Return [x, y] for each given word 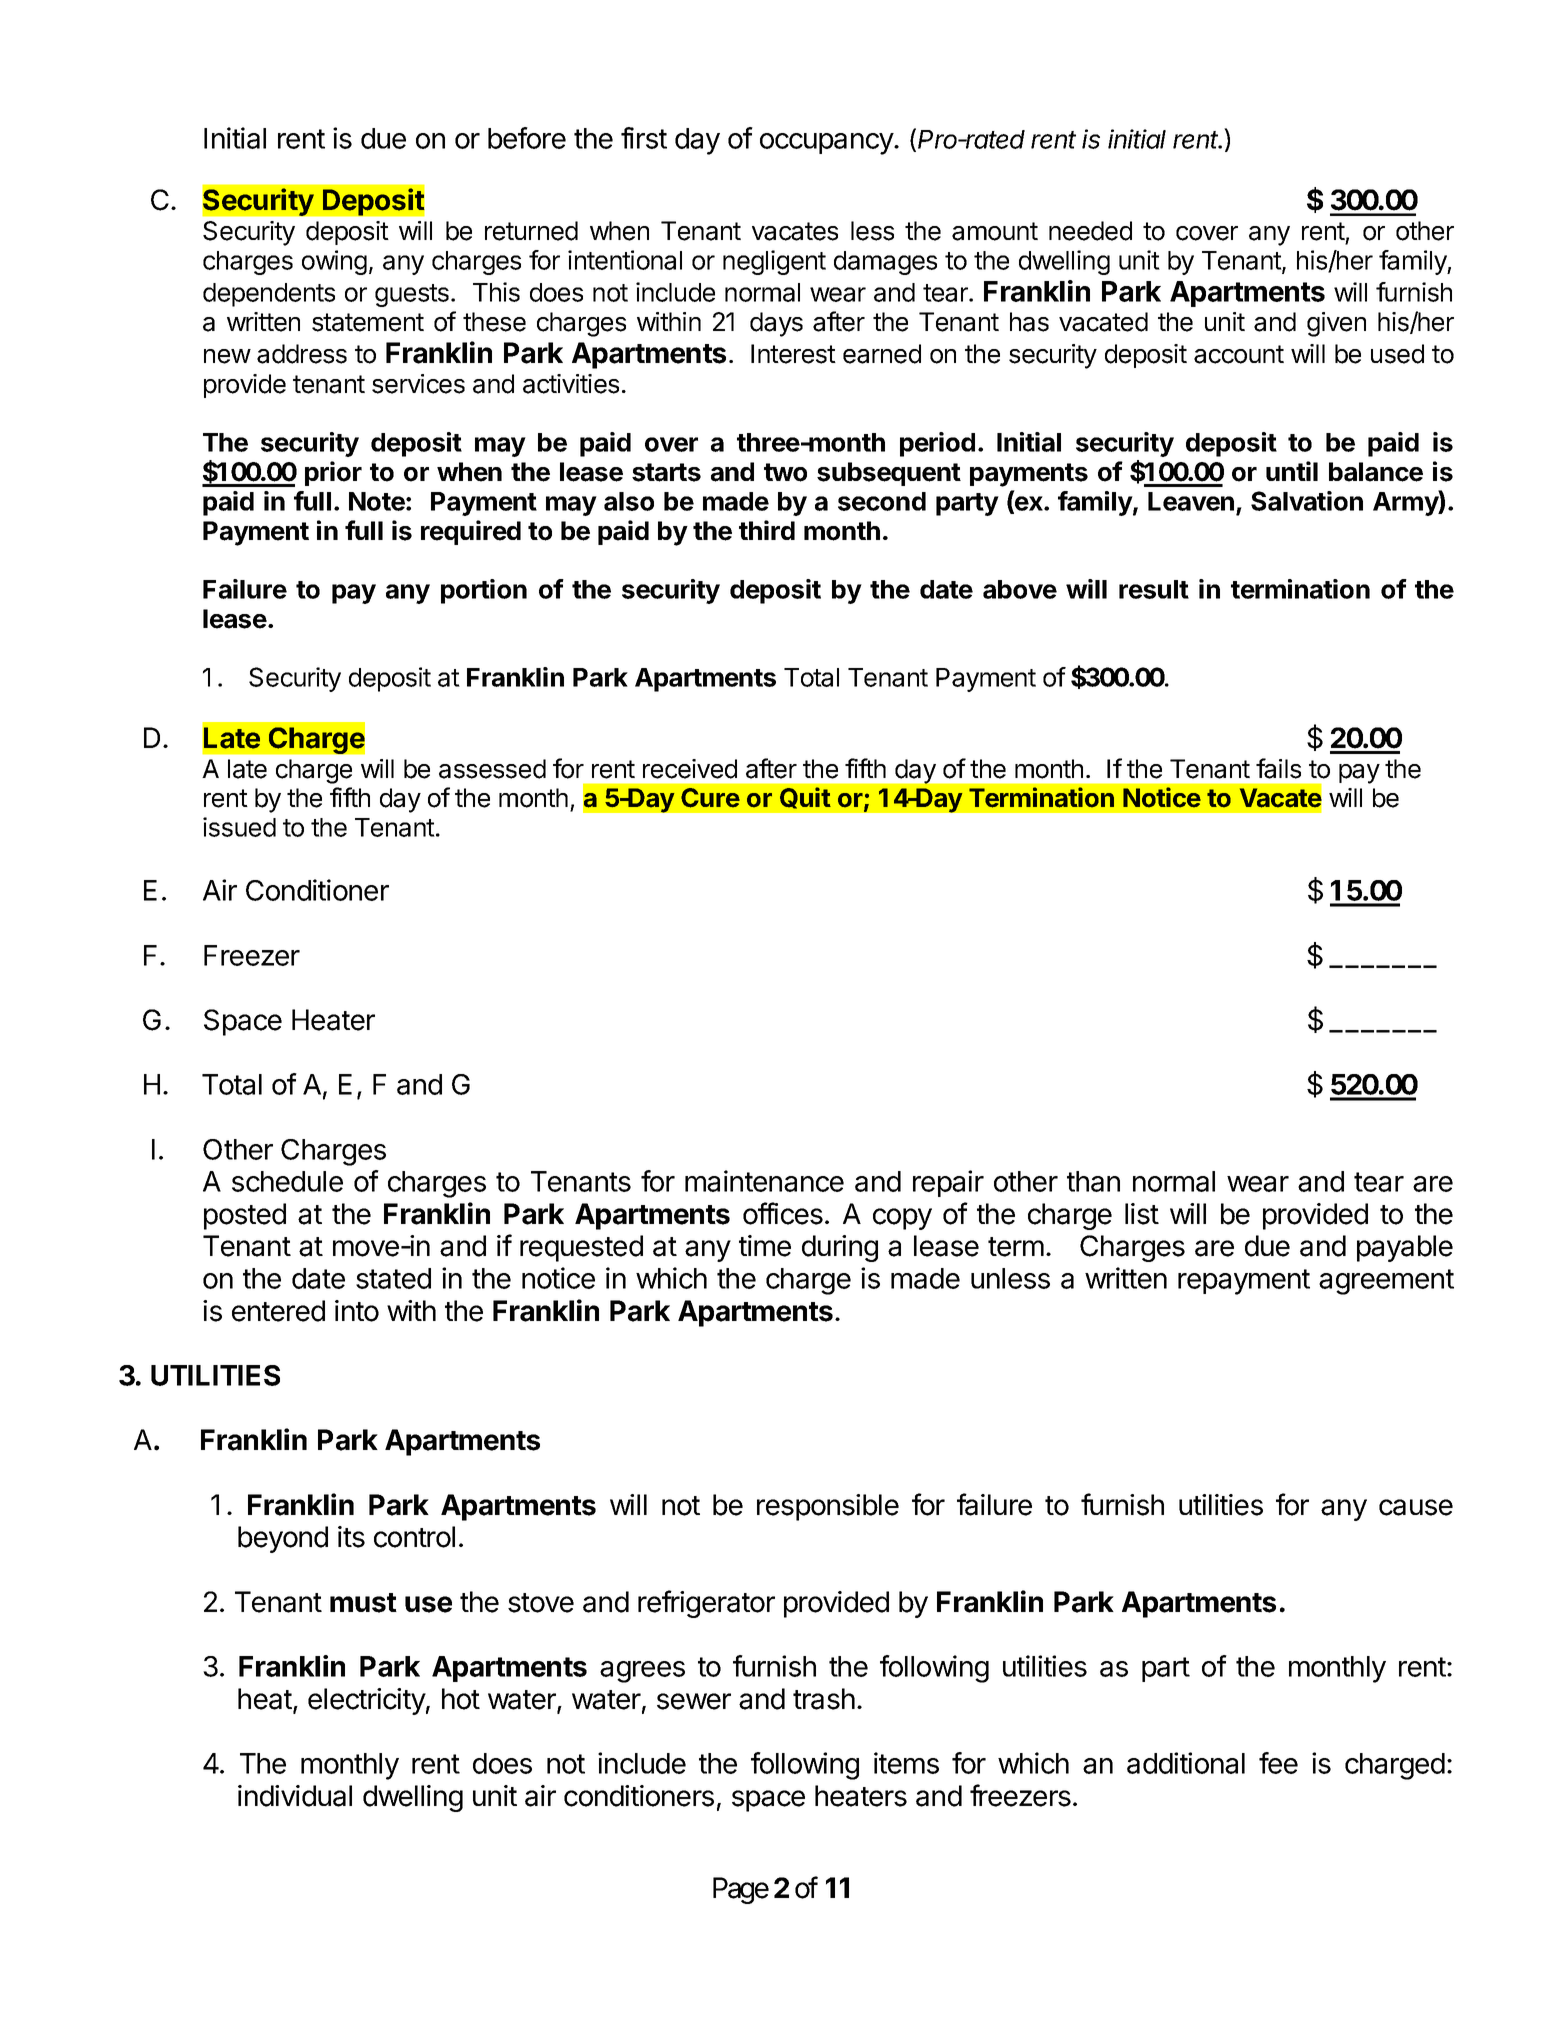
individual [295, 1796]
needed [1090, 231]
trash [824, 1699]
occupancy [827, 144]
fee [1278, 1763]
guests [412, 295]
